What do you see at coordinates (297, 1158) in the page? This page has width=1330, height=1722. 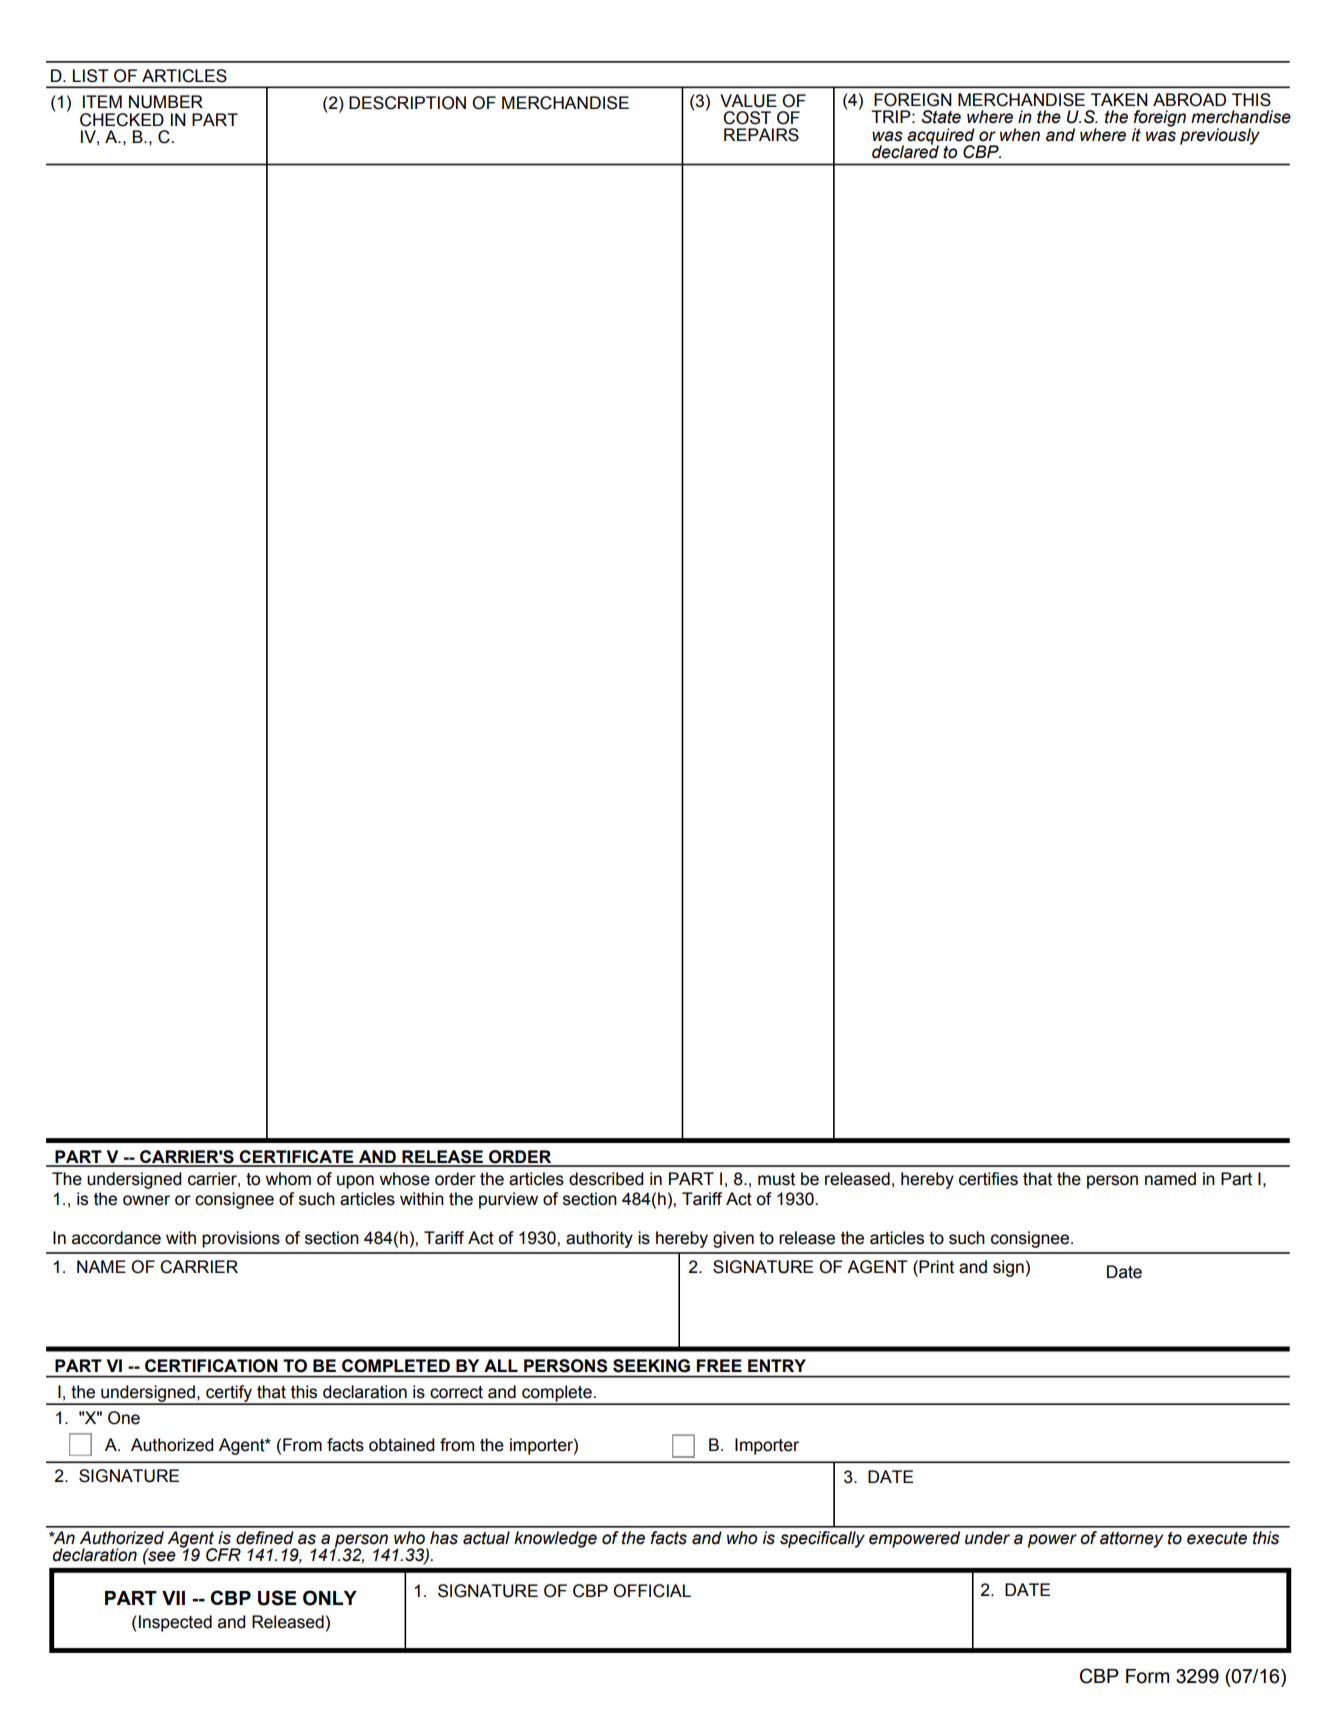 I see `CERTIFICATE` at bounding box center [297, 1158].
